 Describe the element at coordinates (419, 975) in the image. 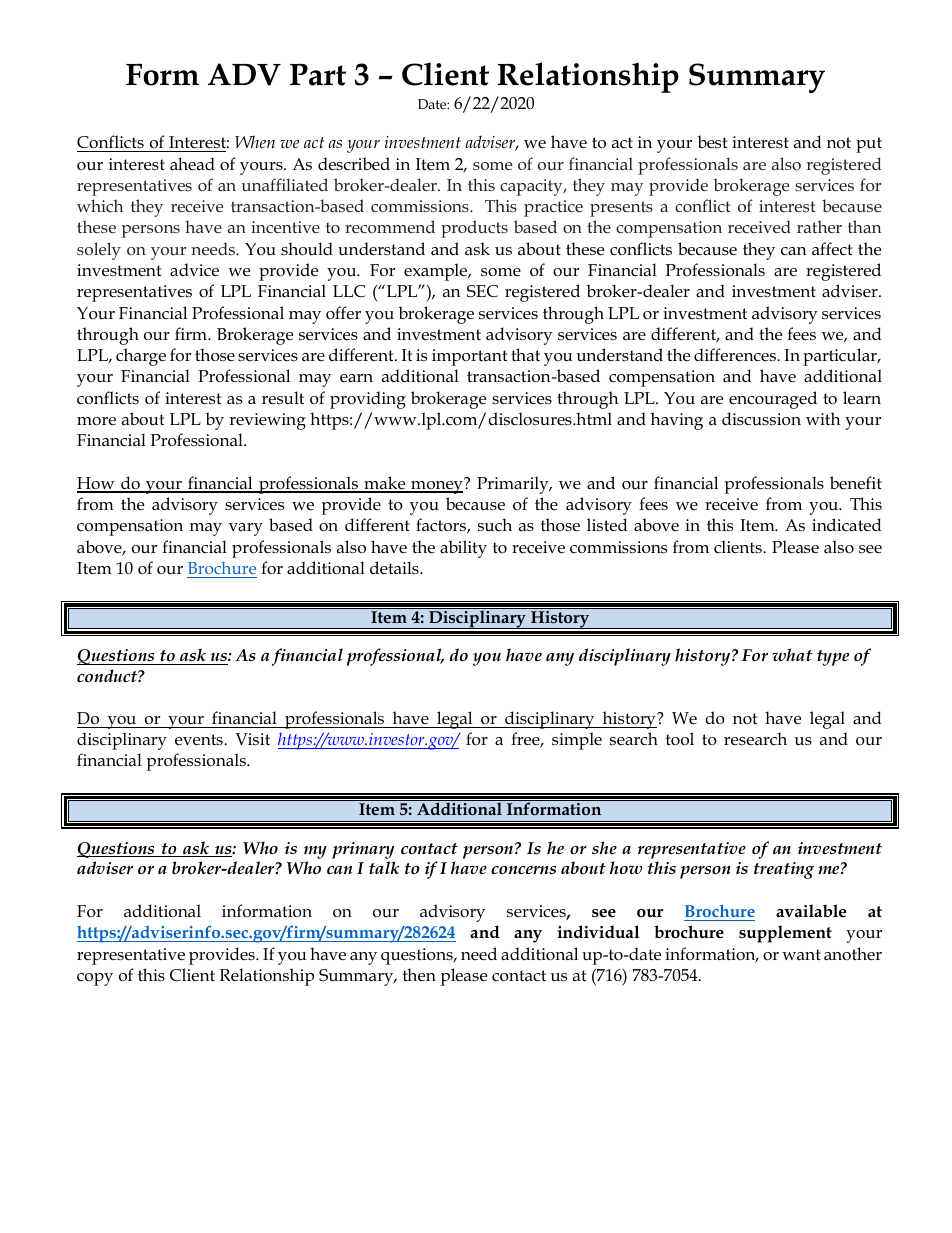

I see `then` at that location.
